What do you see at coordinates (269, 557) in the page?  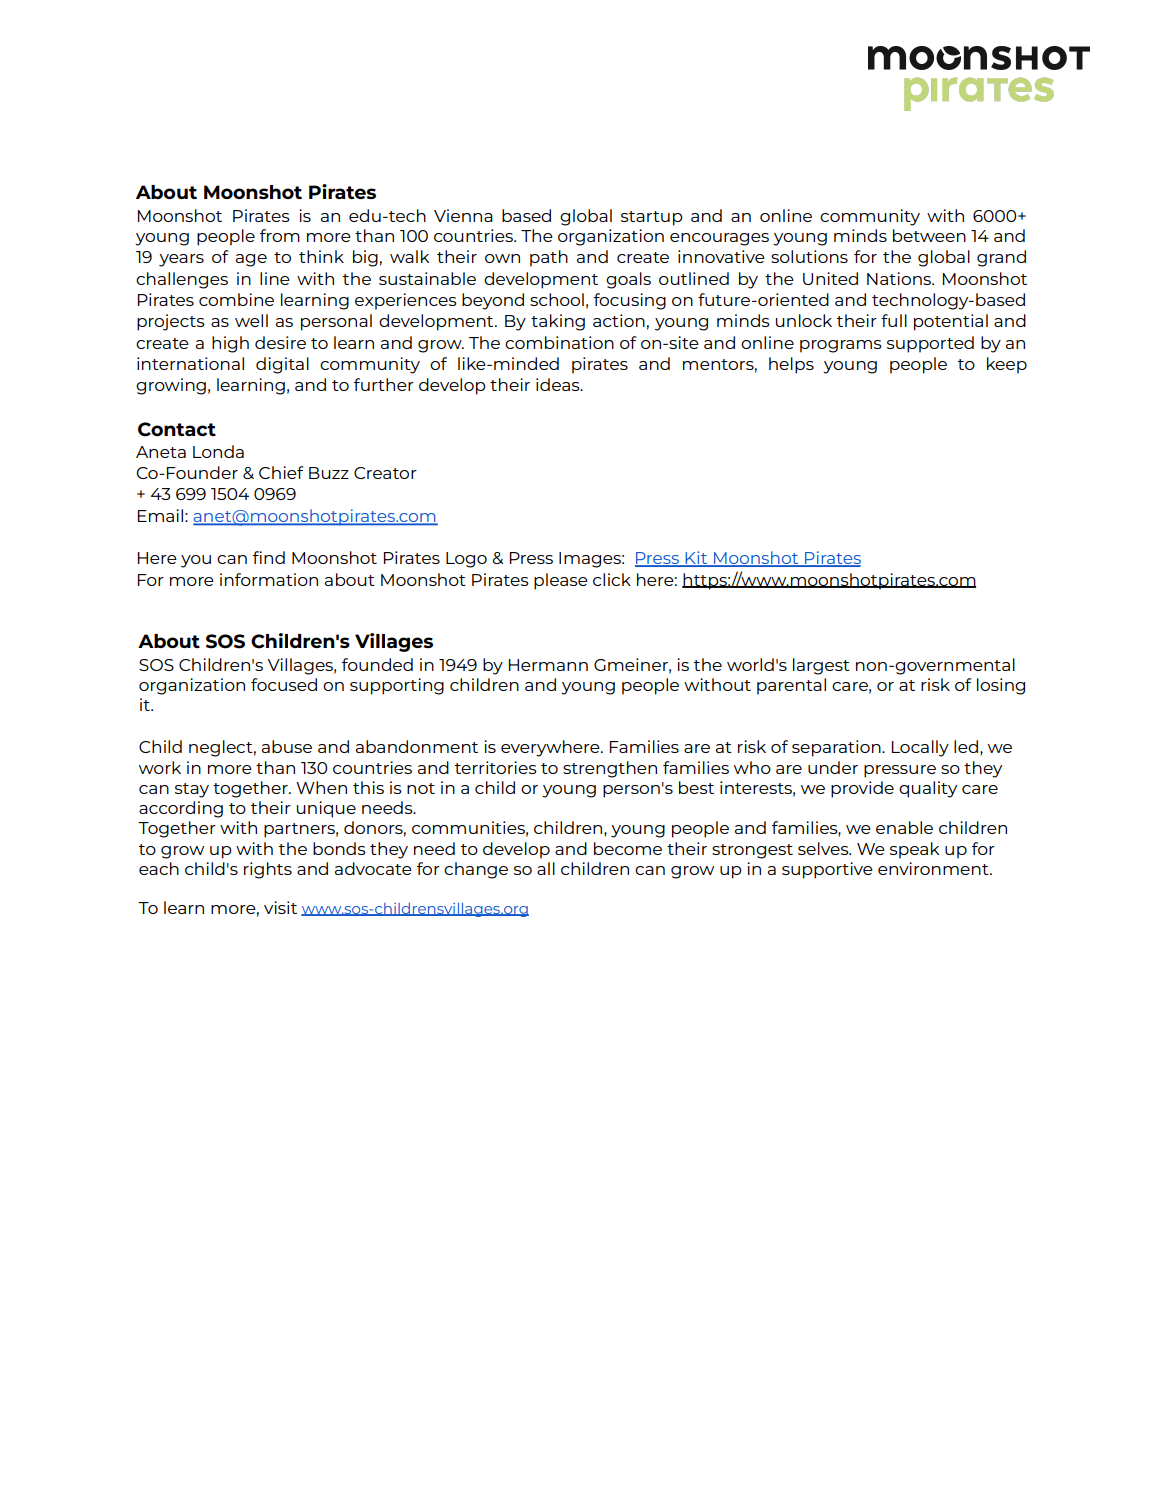 I see `find` at bounding box center [269, 557].
